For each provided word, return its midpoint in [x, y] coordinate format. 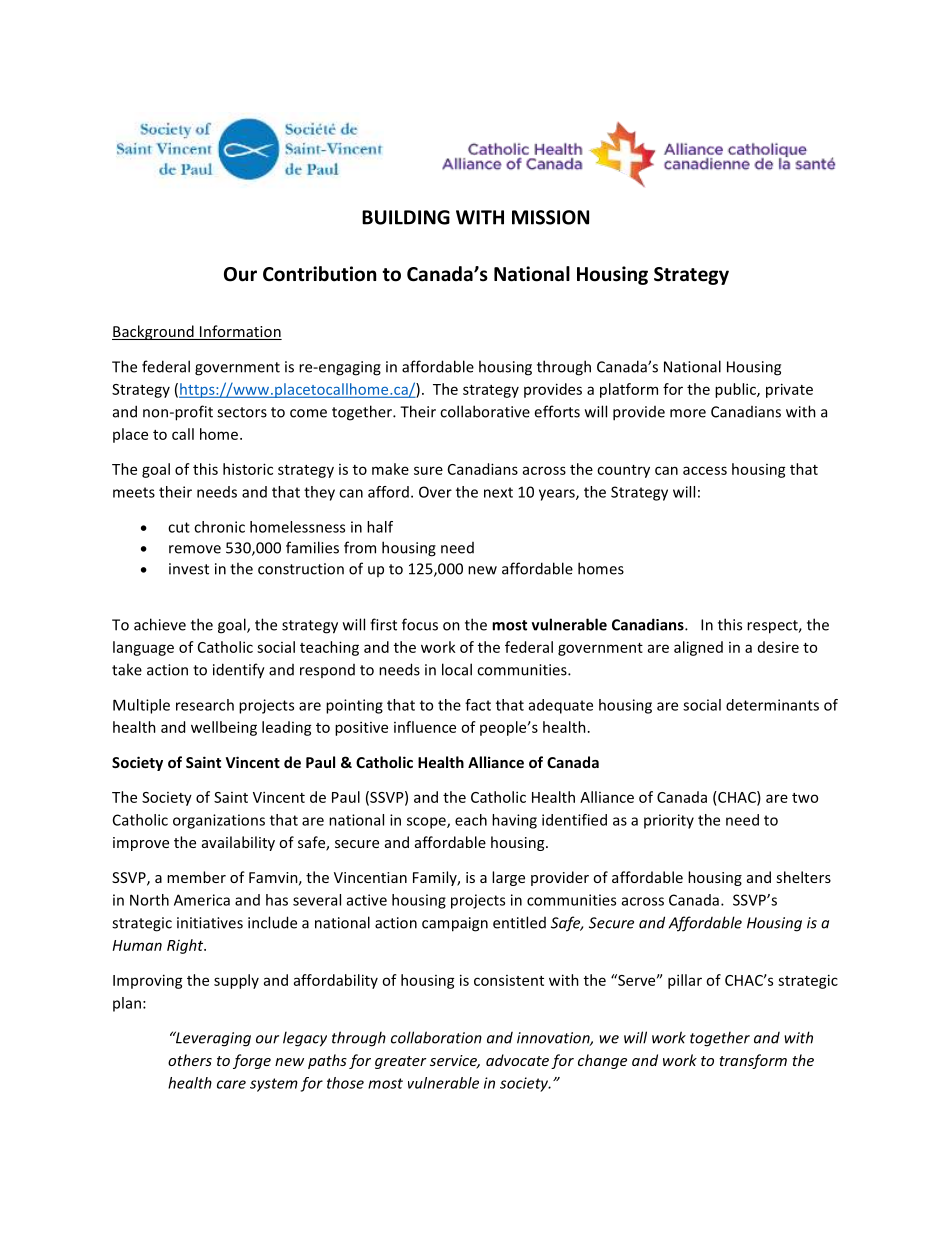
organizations [219, 821]
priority [669, 821]
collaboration [436, 1037]
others [190, 1060]
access [705, 470]
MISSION [550, 217]
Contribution [319, 274]
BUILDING [406, 217]
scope [427, 823]
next [498, 492]
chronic [219, 527]
